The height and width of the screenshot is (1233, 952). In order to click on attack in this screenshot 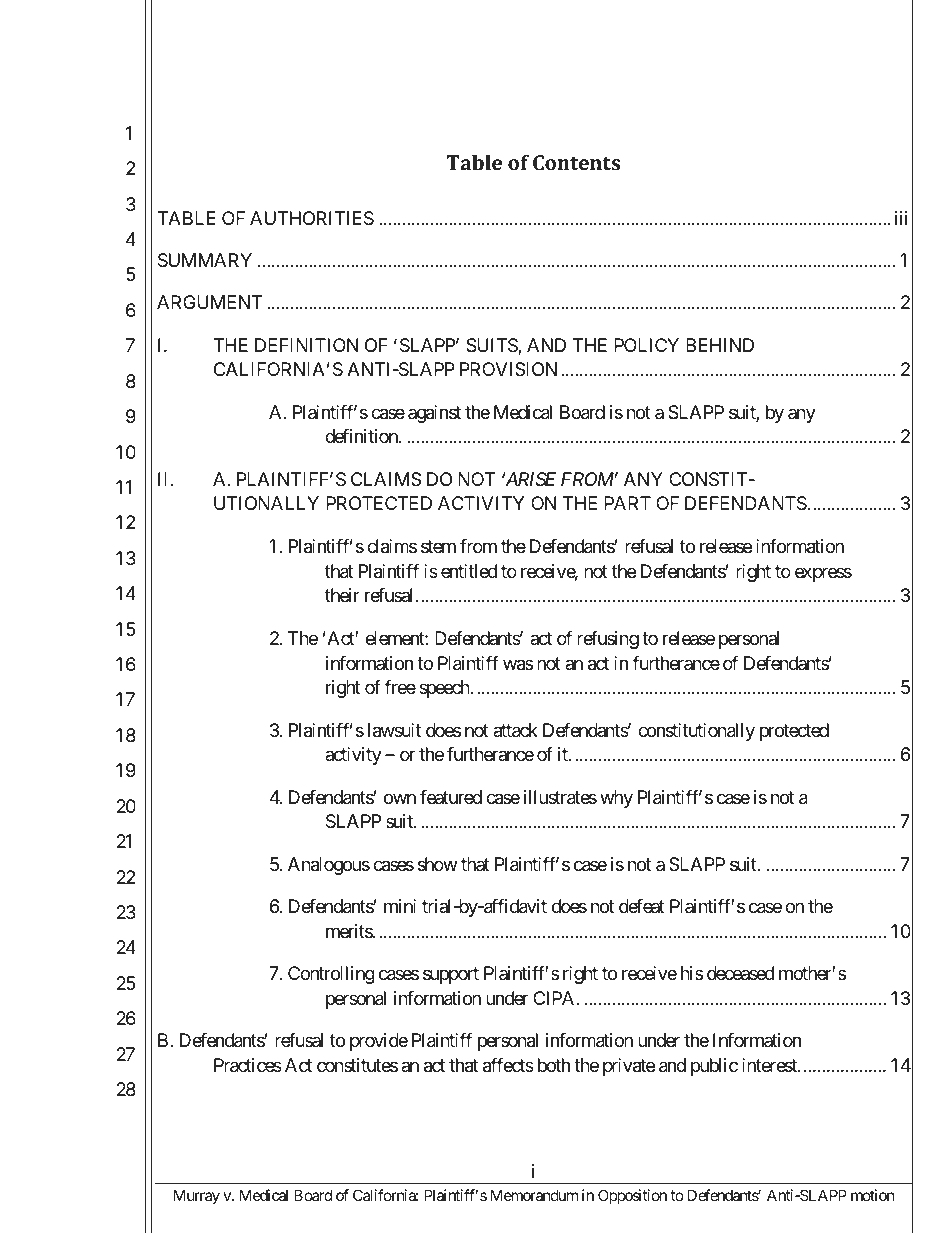, I will do `click(515, 730)`.
